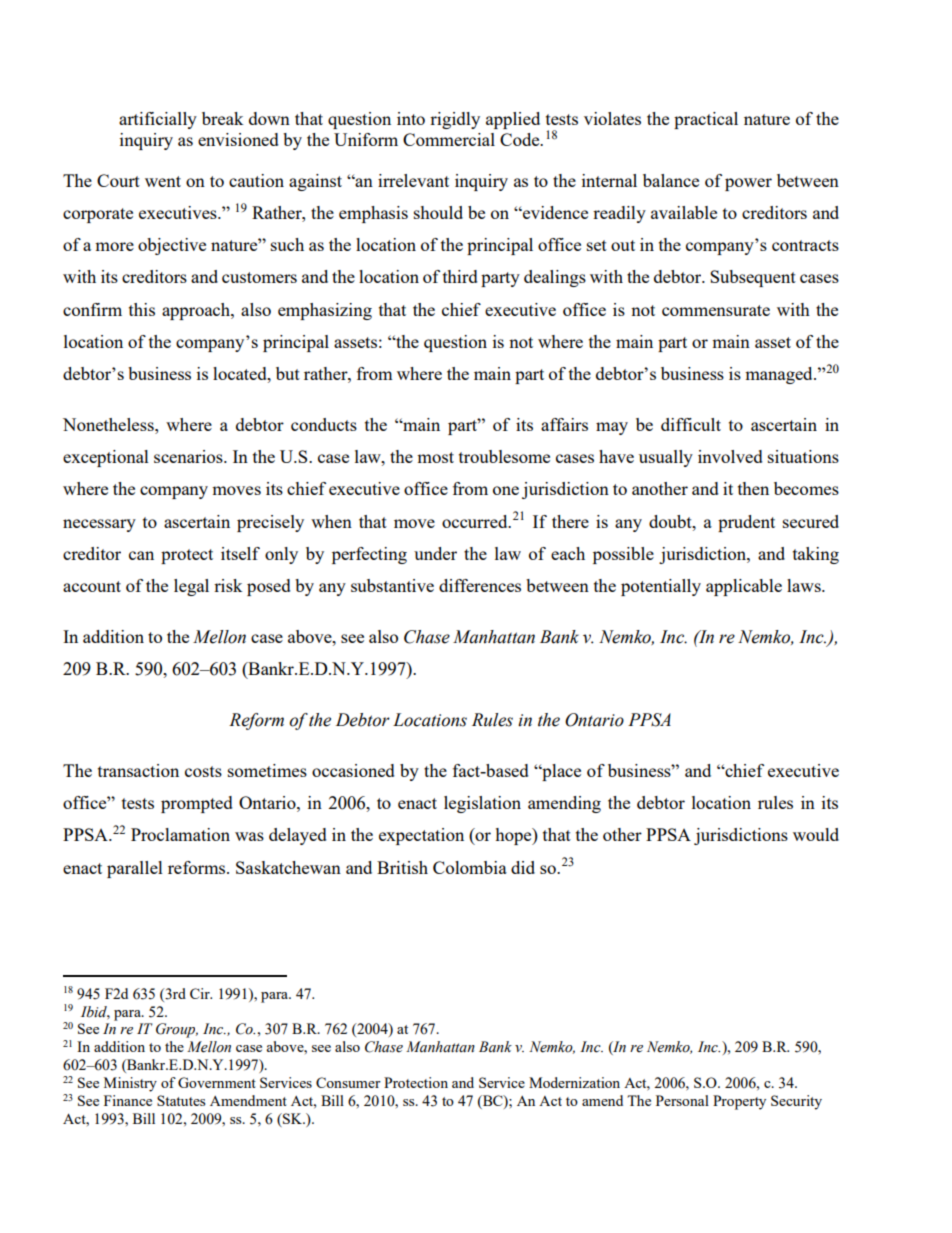 The height and width of the document is (1233, 952). I want to click on legislation, so click(482, 804).
